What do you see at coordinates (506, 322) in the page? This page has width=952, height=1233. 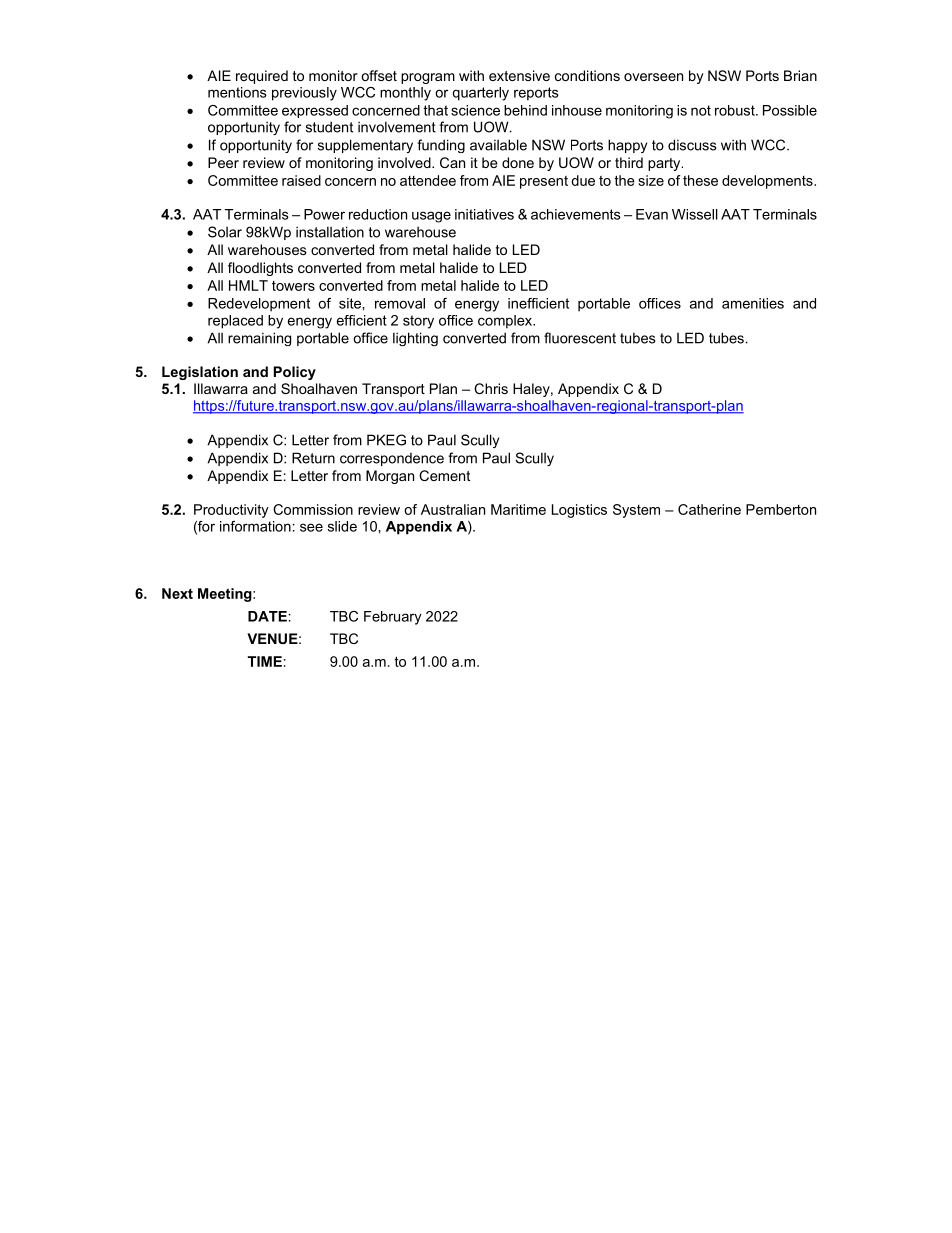 I see `complex` at bounding box center [506, 322].
